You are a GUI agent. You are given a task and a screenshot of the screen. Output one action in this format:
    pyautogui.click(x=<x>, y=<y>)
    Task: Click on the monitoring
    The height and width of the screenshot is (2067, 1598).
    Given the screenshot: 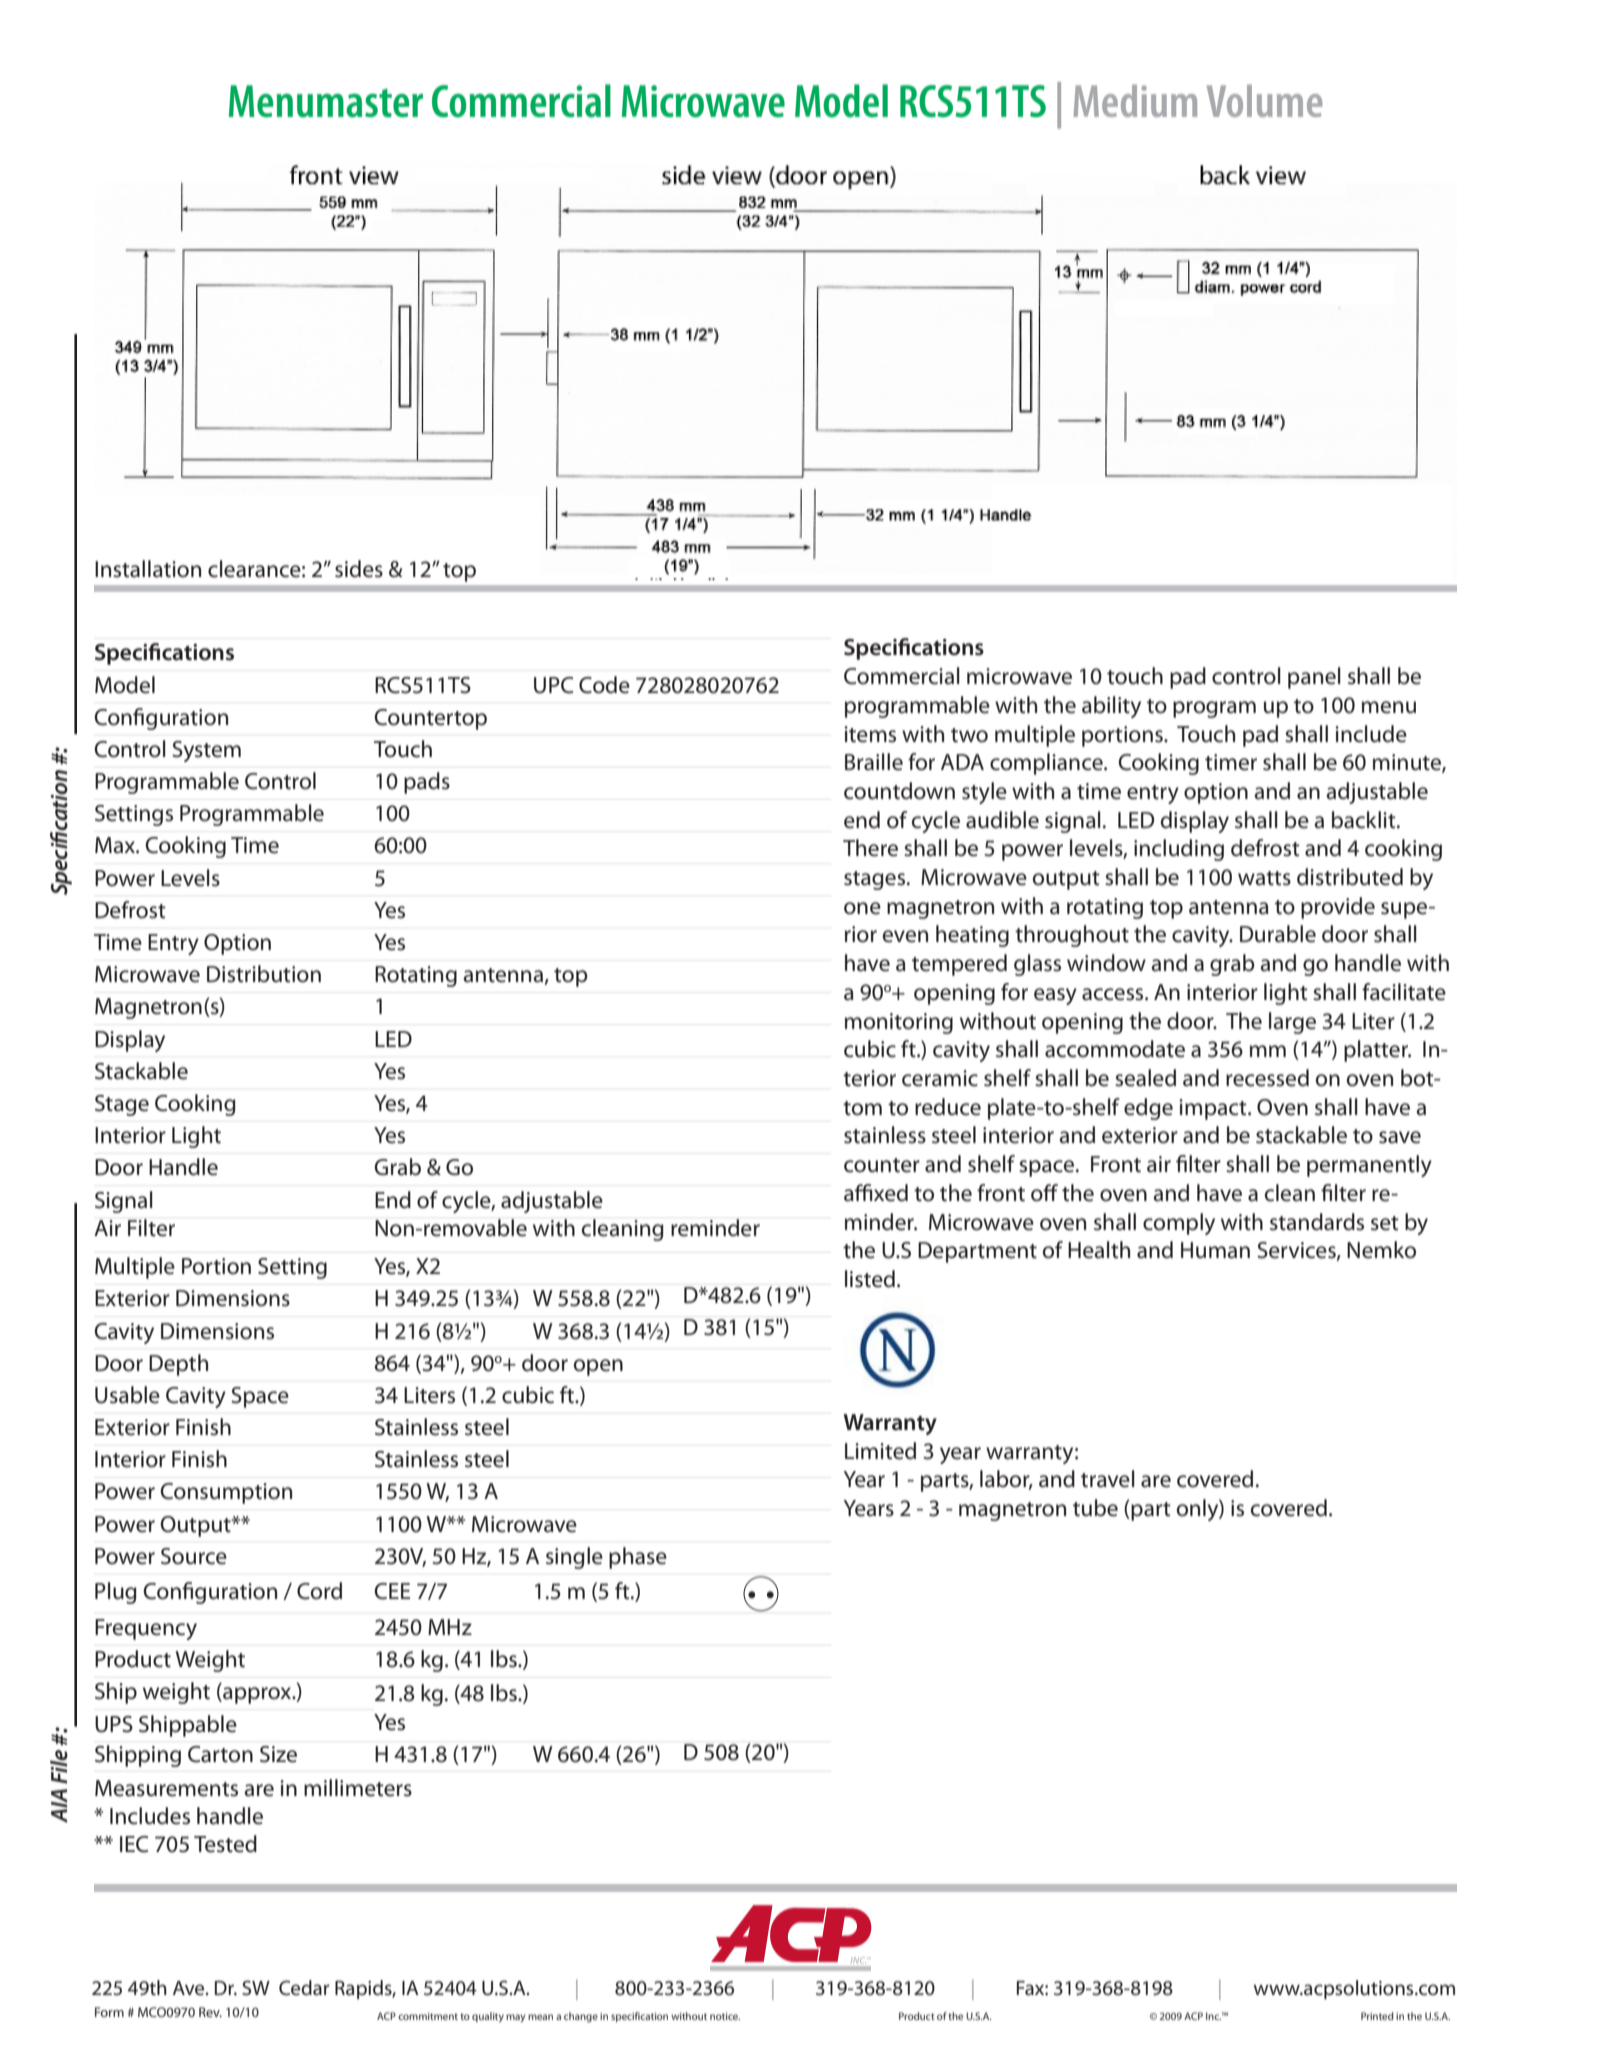 What is the action you would take?
    pyautogui.click(x=899, y=1023)
